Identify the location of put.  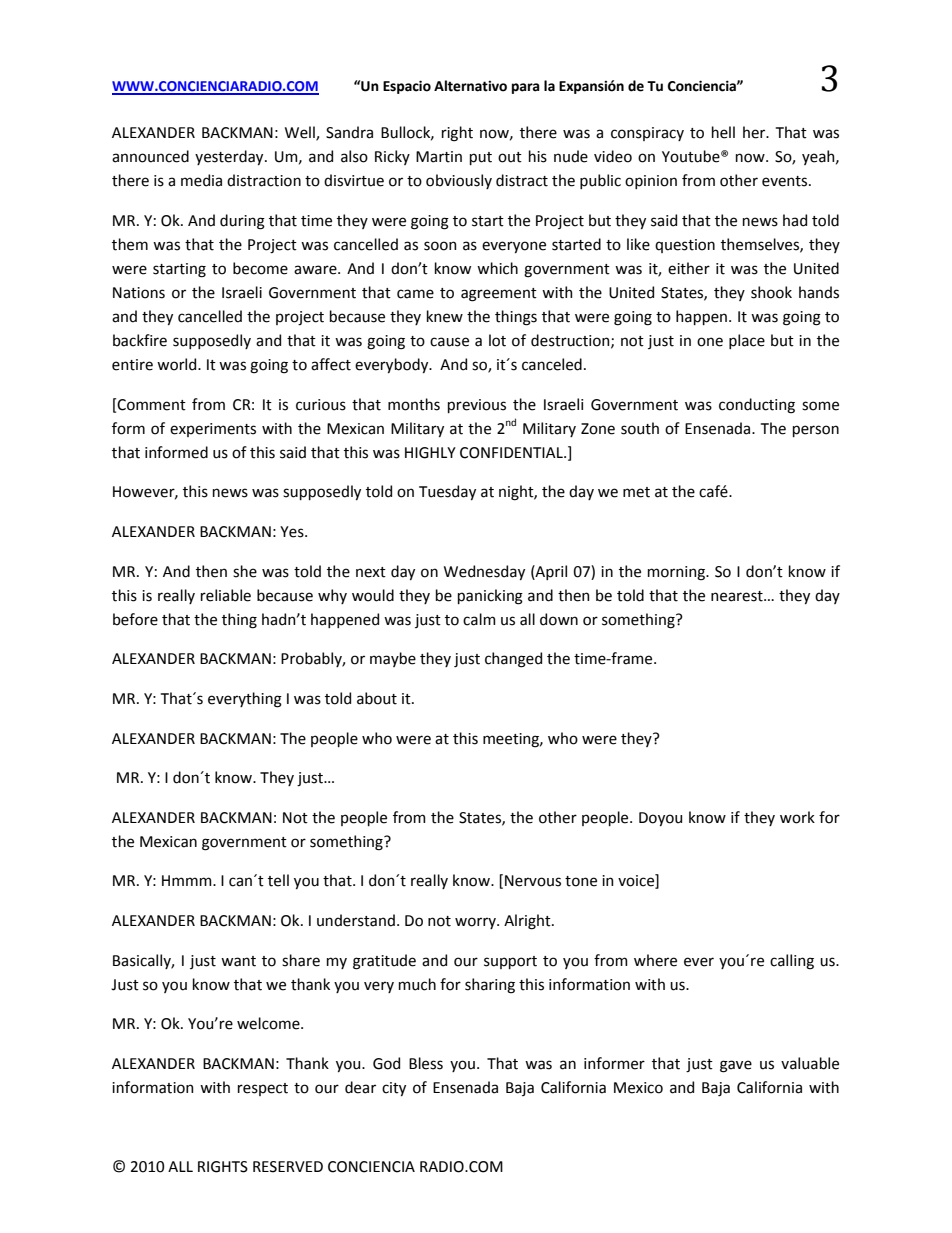
(481, 158).
